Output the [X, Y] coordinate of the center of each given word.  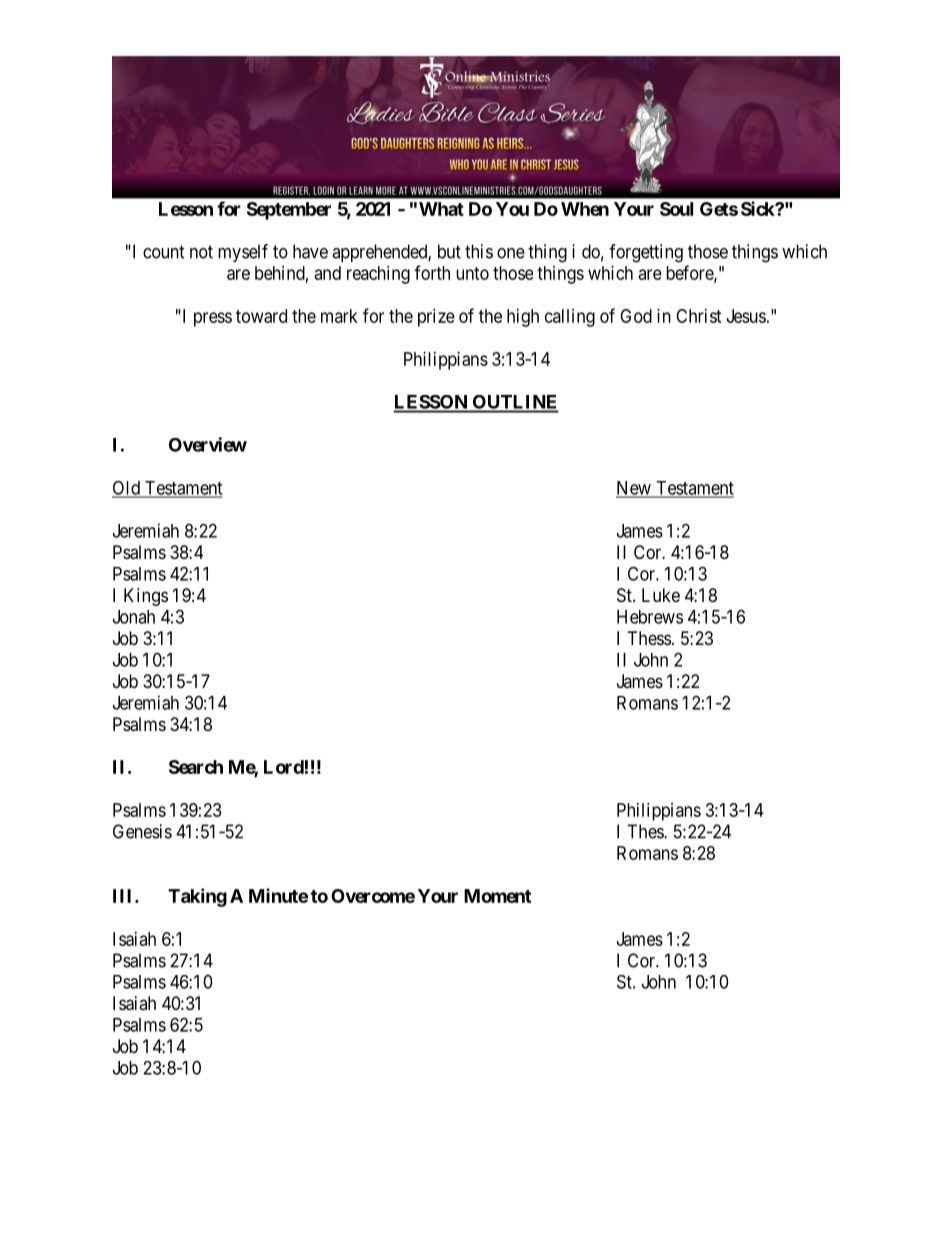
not [201, 252]
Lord [284, 767]
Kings [146, 597]
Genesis [142, 831]
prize [436, 318]
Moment [497, 896]
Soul [676, 209]
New [634, 489]
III [124, 896]
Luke [661, 595]
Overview [208, 444]
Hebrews [650, 617]
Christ [699, 316]
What [441, 209]
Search [196, 767]
